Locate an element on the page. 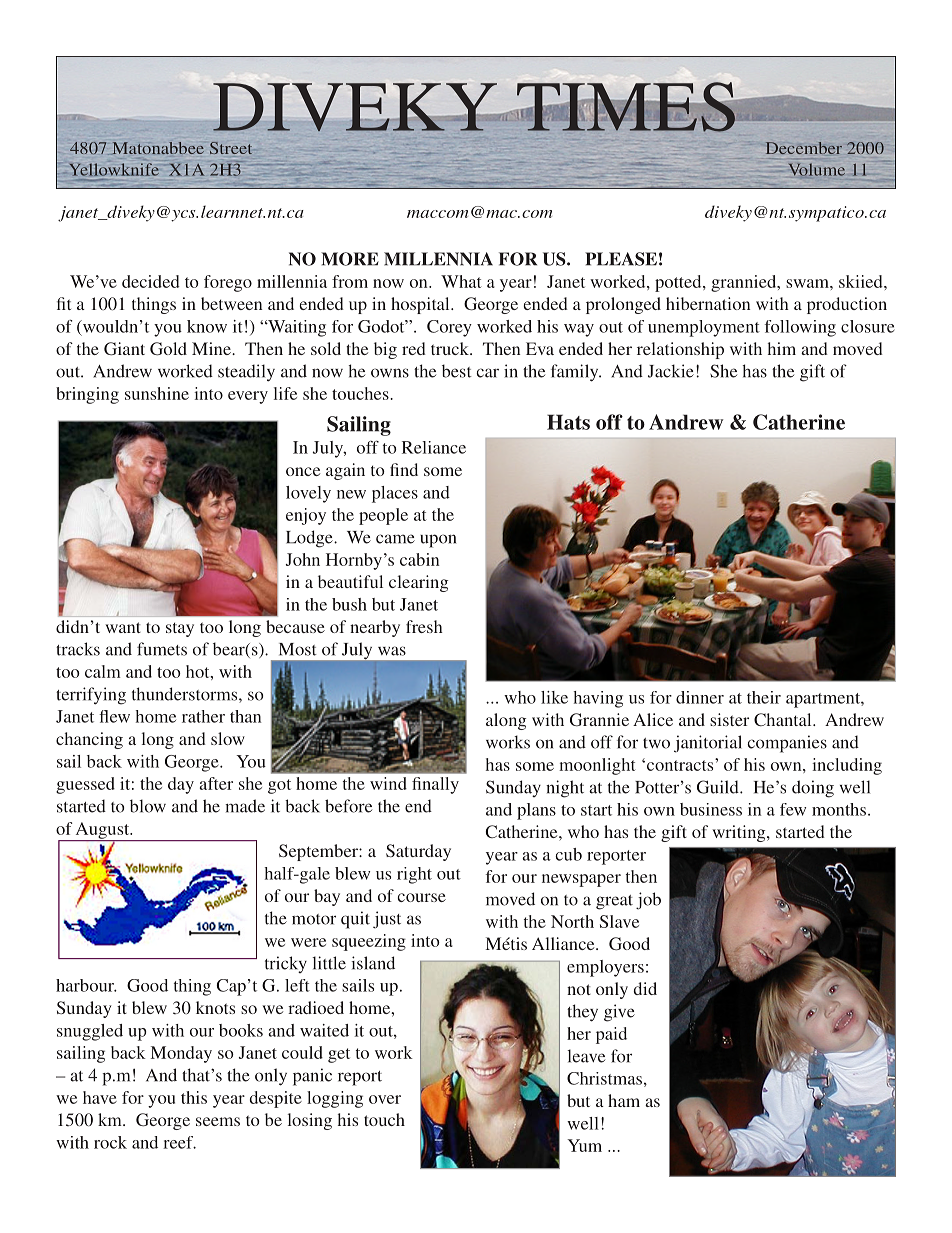 This document has height=1233, width=952. him is located at coordinates (782, 348).
